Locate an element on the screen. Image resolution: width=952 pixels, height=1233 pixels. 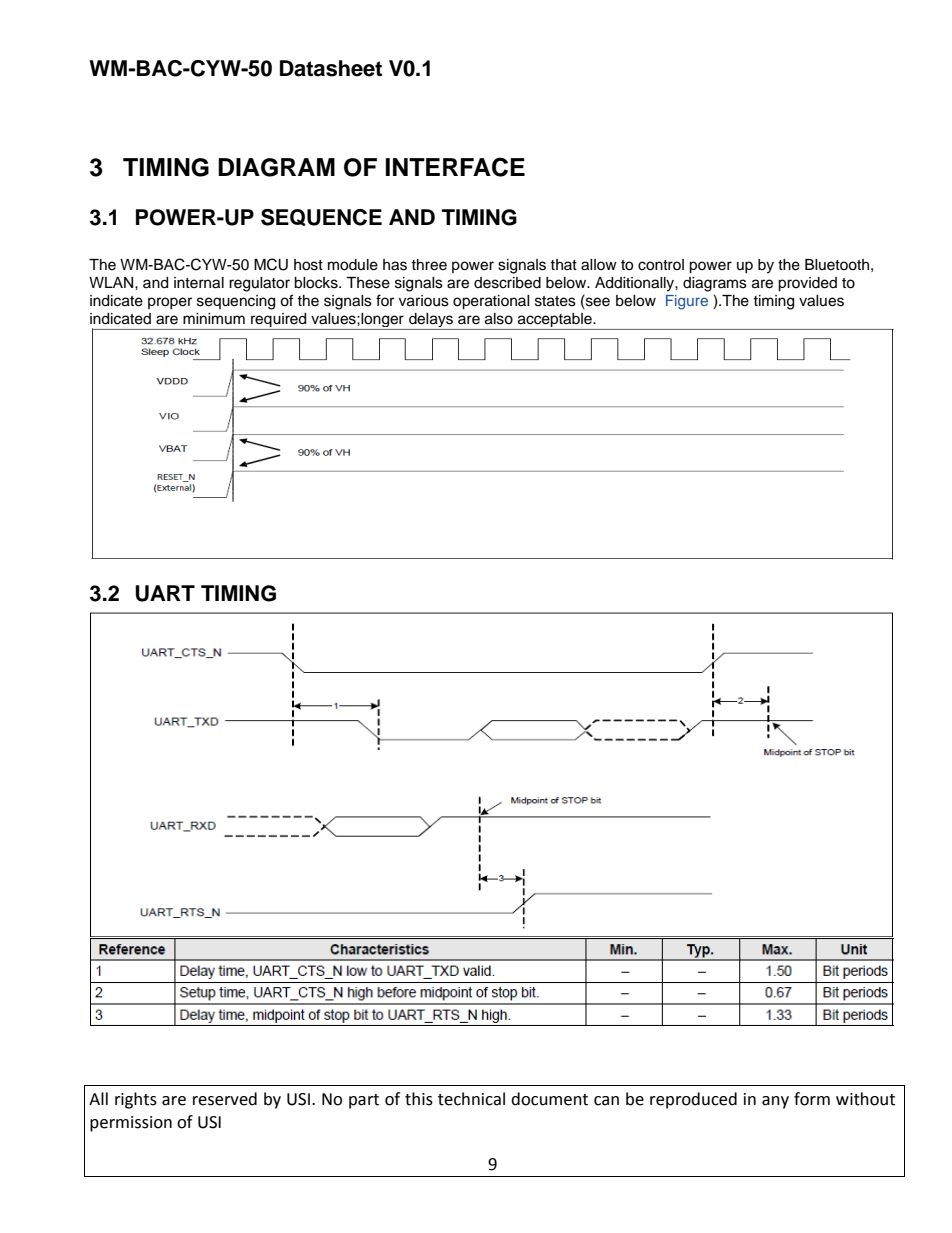
Bluetooth is located at coordinates (837, 265).
